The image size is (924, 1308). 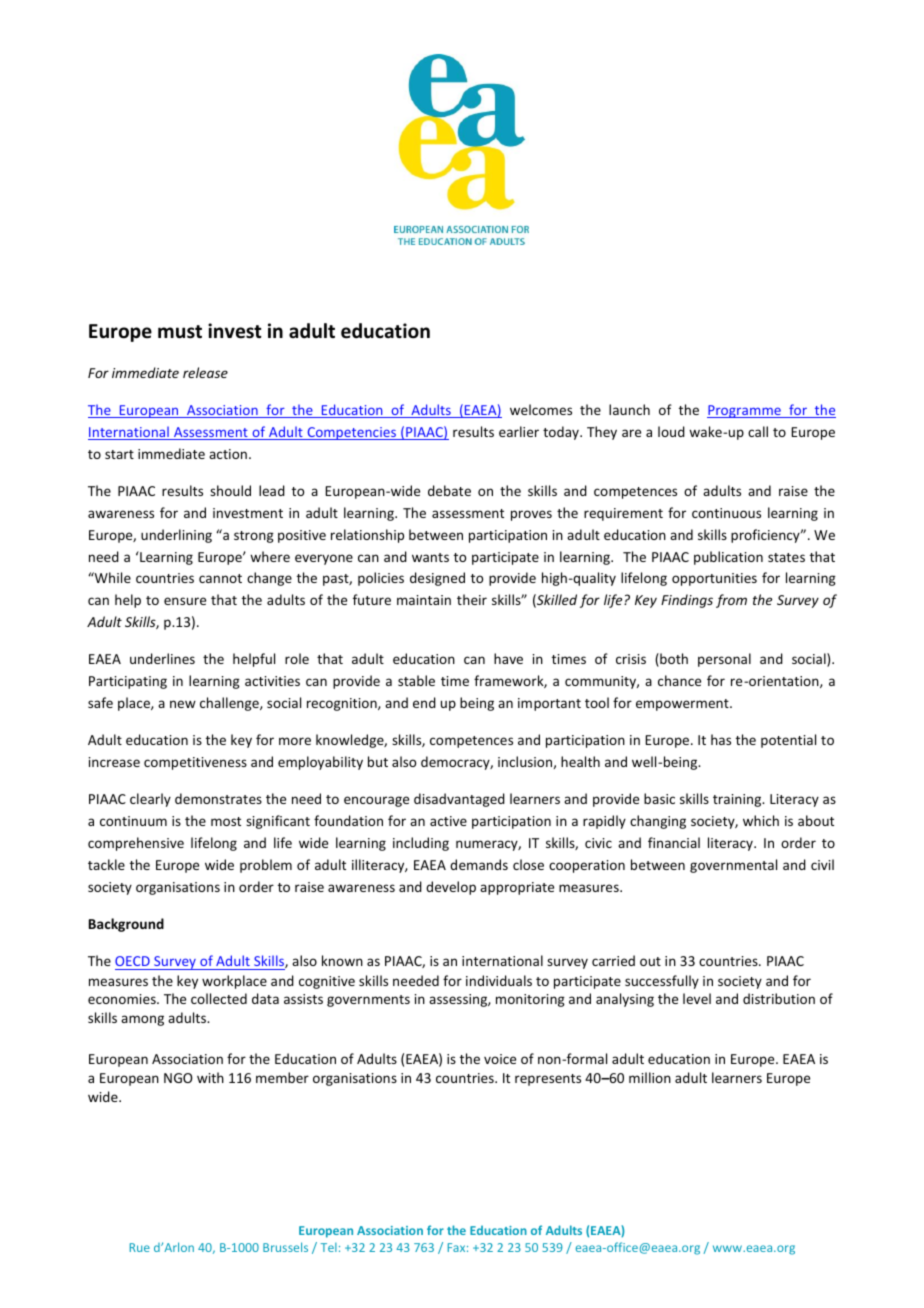 I want to click on Programme, so click(x=745, y=411).
